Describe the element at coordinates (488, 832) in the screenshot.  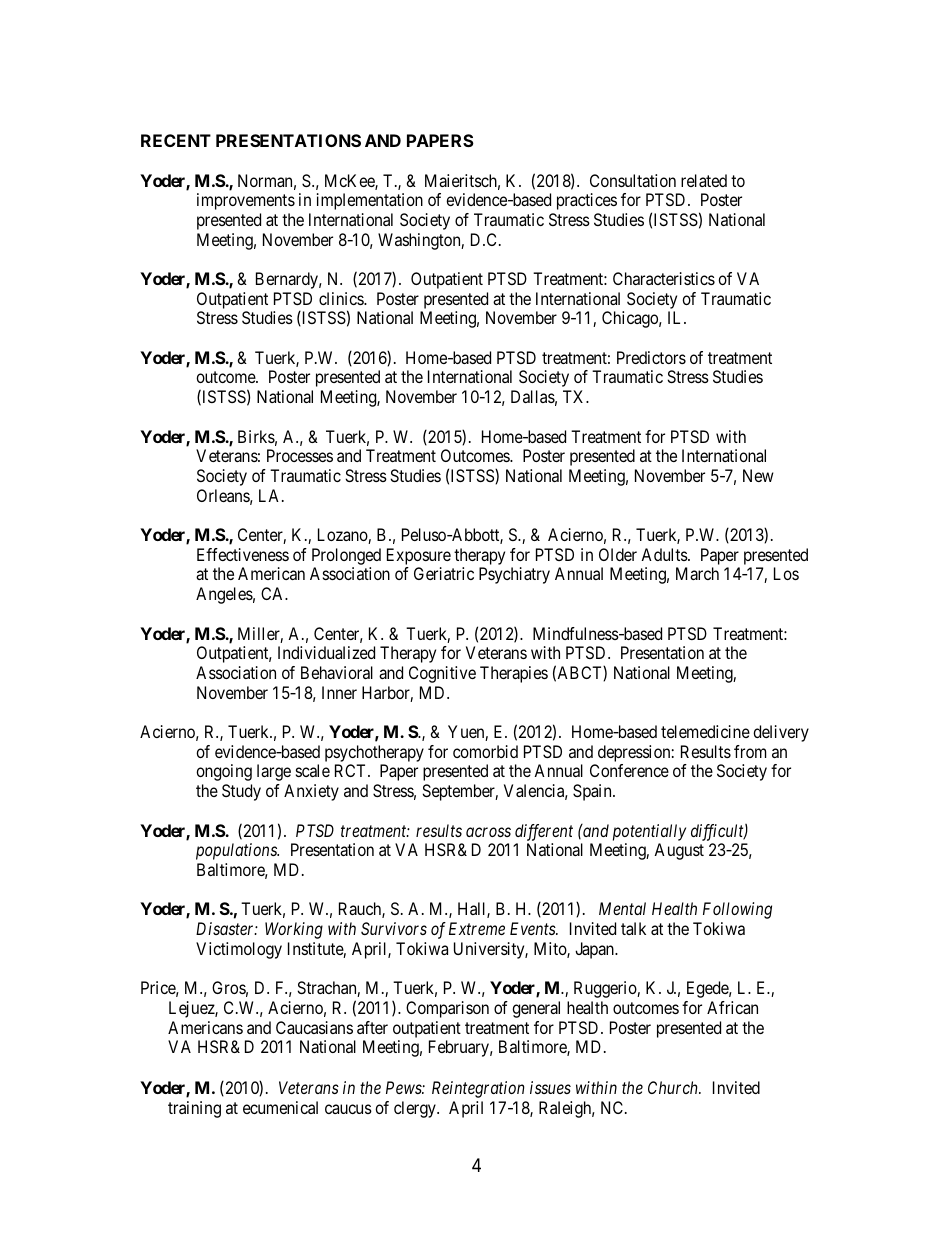
I see `across` at that location.
